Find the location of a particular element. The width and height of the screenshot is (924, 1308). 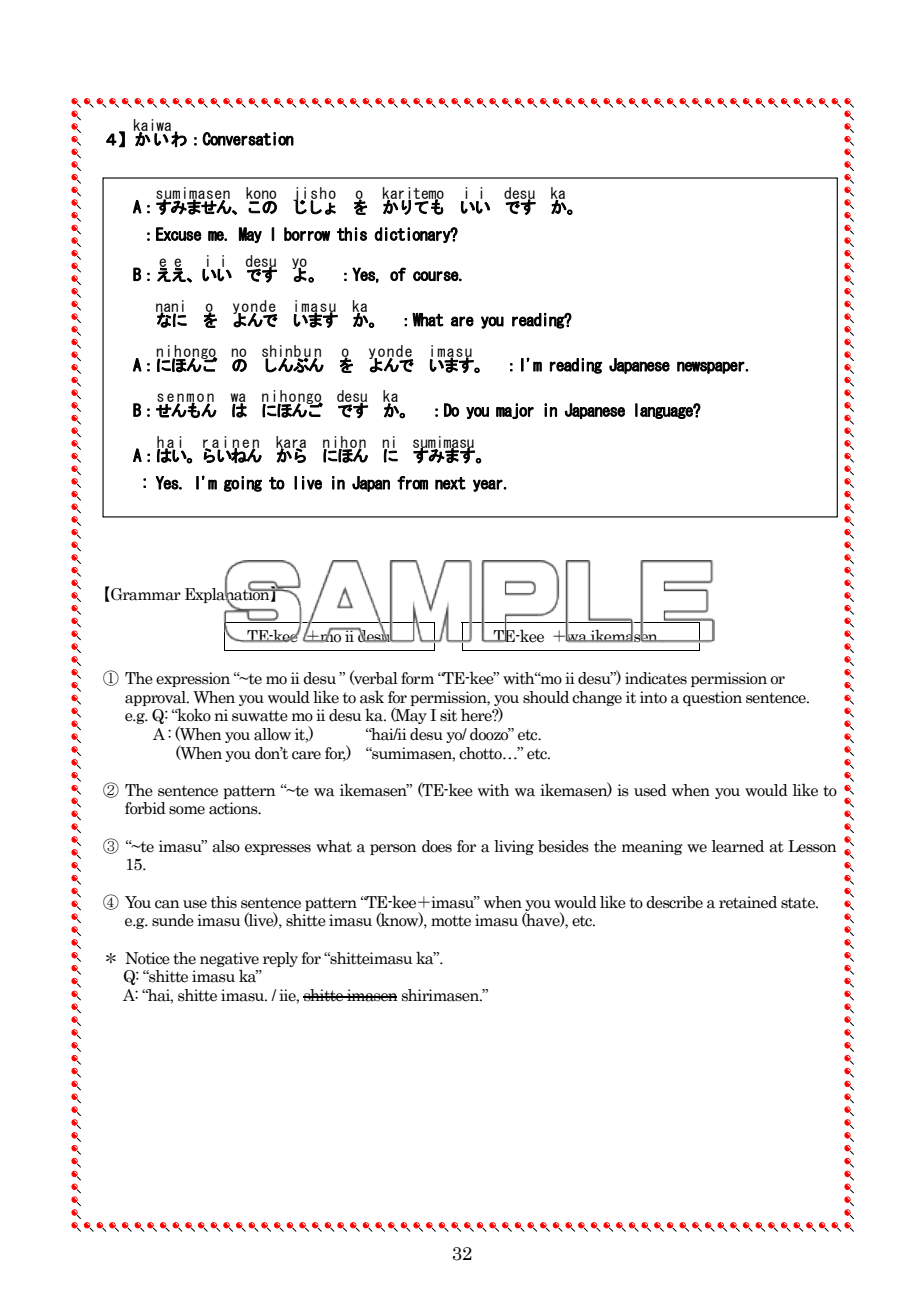

retained is located at coordinates (748, 902).
